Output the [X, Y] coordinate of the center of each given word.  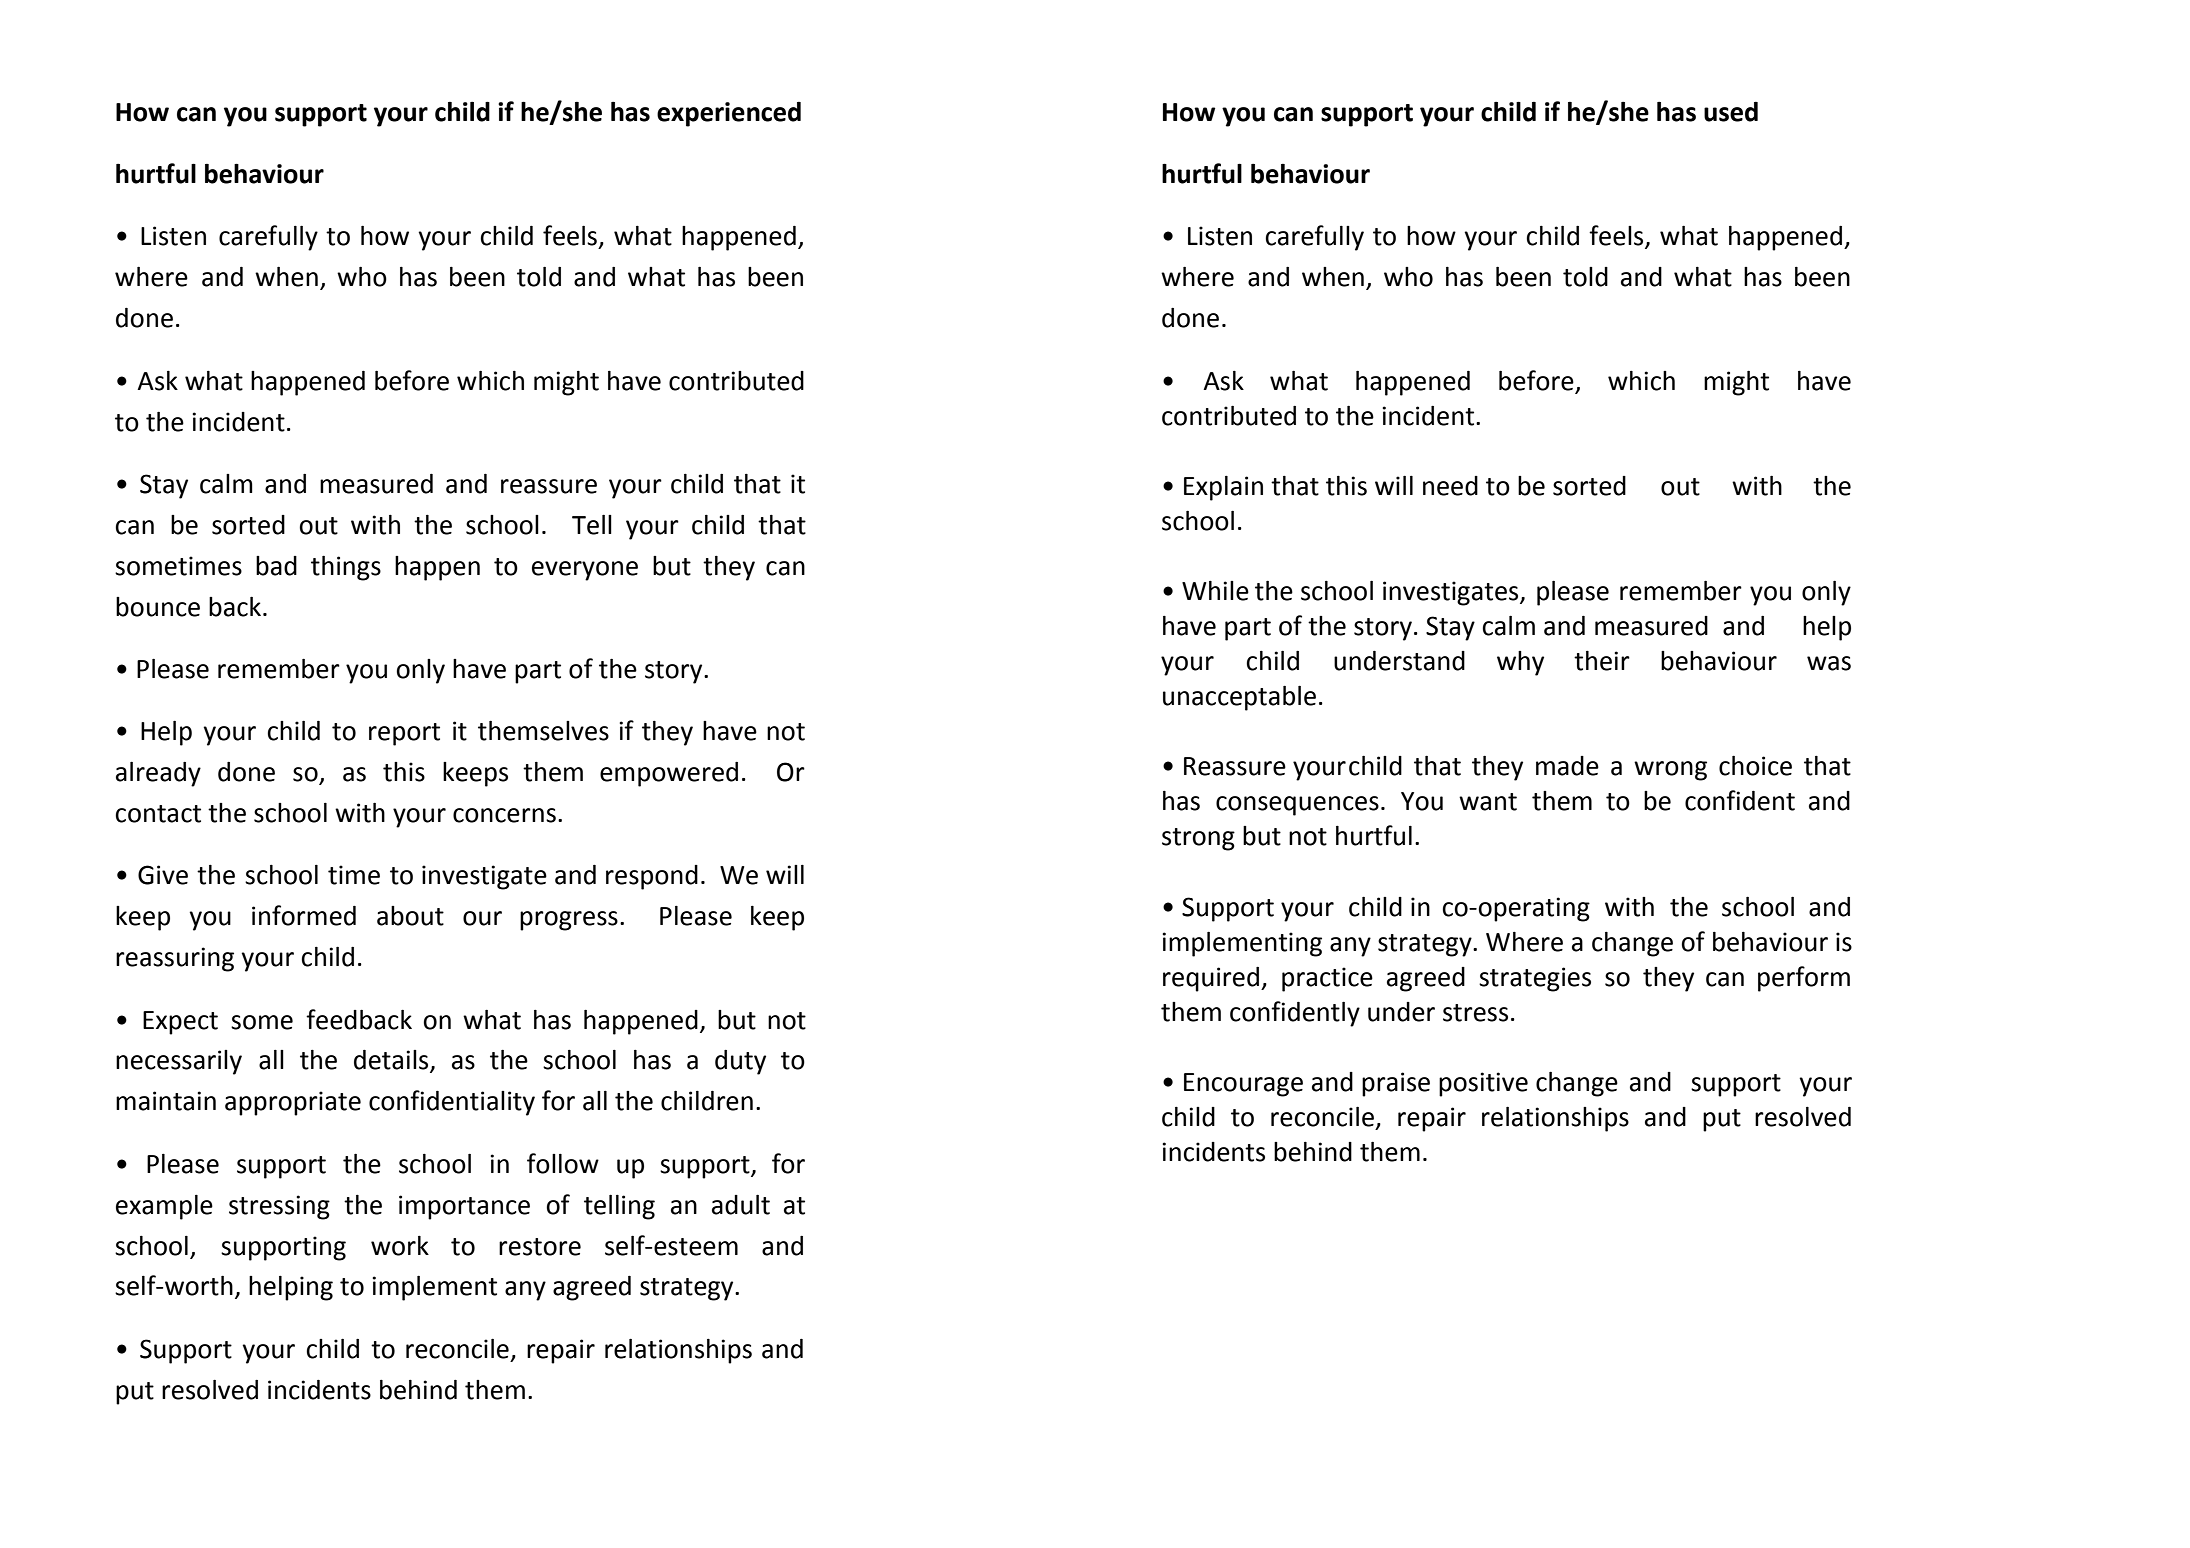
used [1731, 111]
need [1450, 486]
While [1215, 591]
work [400, 1246]
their [1602, 661]
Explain [1223, 488]
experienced [729, 114]
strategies [1535, 979]
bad [276, 566]
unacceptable [1239, 698]
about [410, 916]
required [1211, 979]
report [404, 734]
